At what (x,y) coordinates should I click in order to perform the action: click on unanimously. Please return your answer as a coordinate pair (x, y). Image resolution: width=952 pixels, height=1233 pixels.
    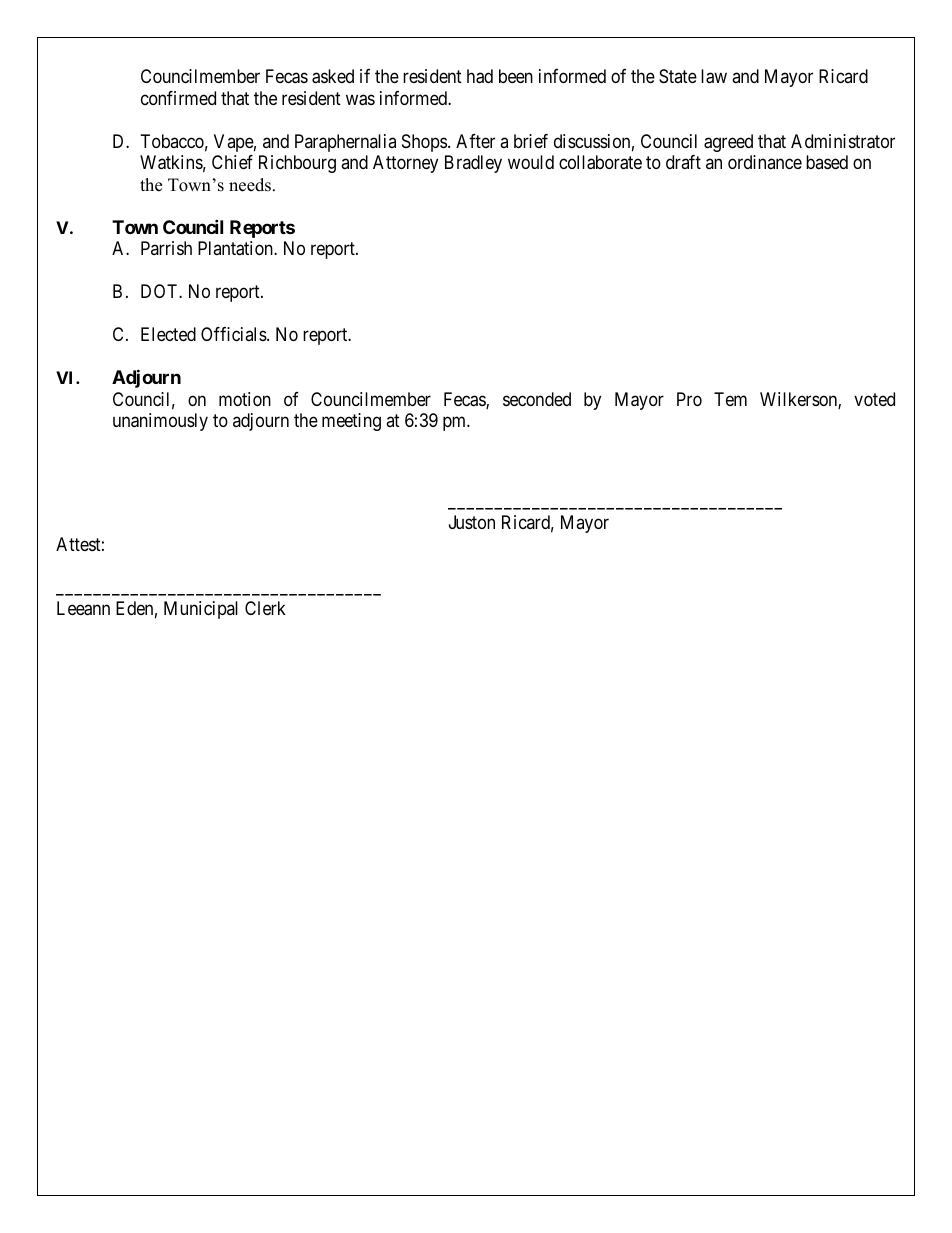
    Looking at the image, I should click on (160, 422).
